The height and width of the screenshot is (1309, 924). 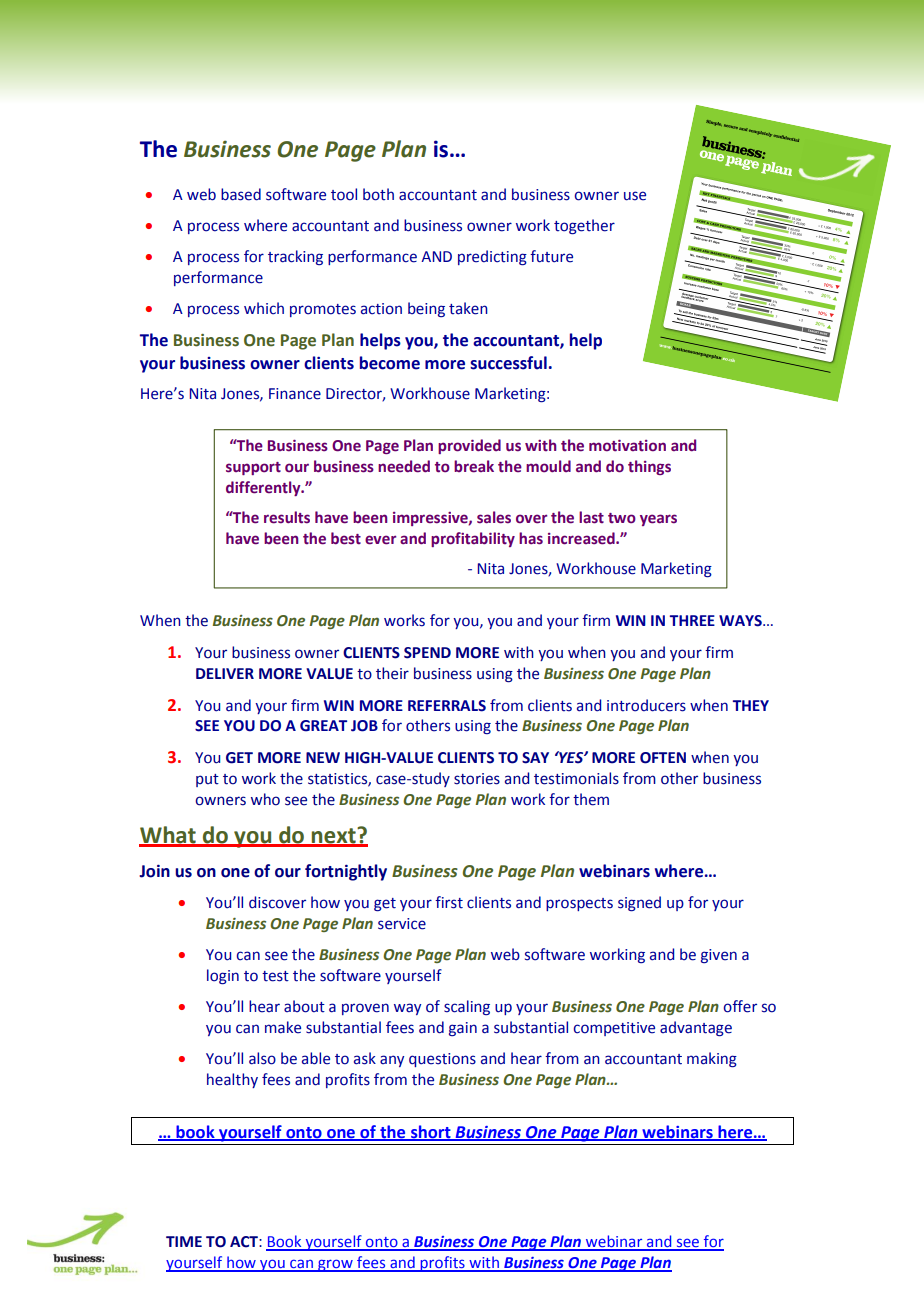 What do you see at coordinates (449, 902) in the screenshot?
I see `first` at bounding box center [449, 902].
